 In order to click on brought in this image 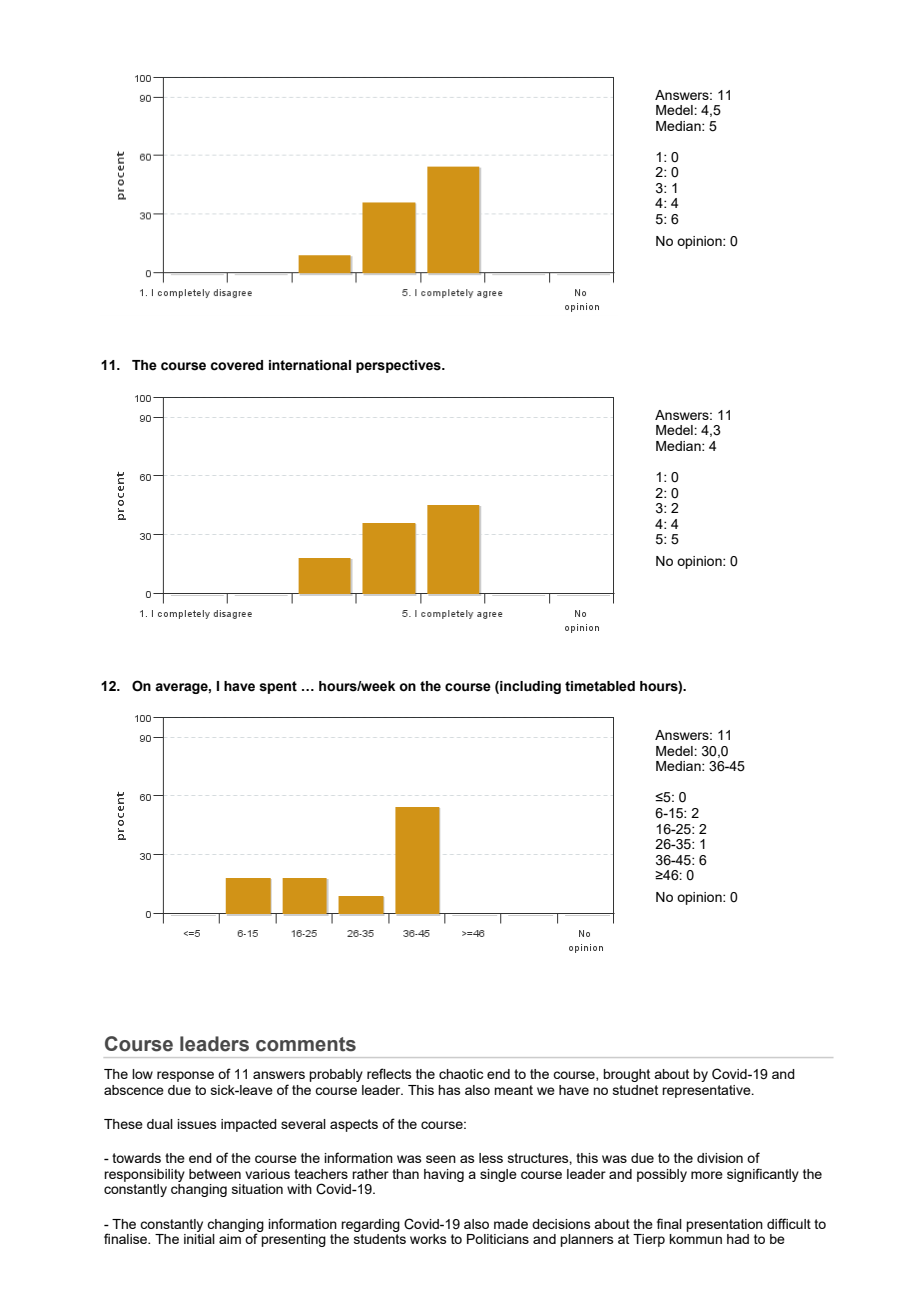, I will do `click(626, 1075)`.
